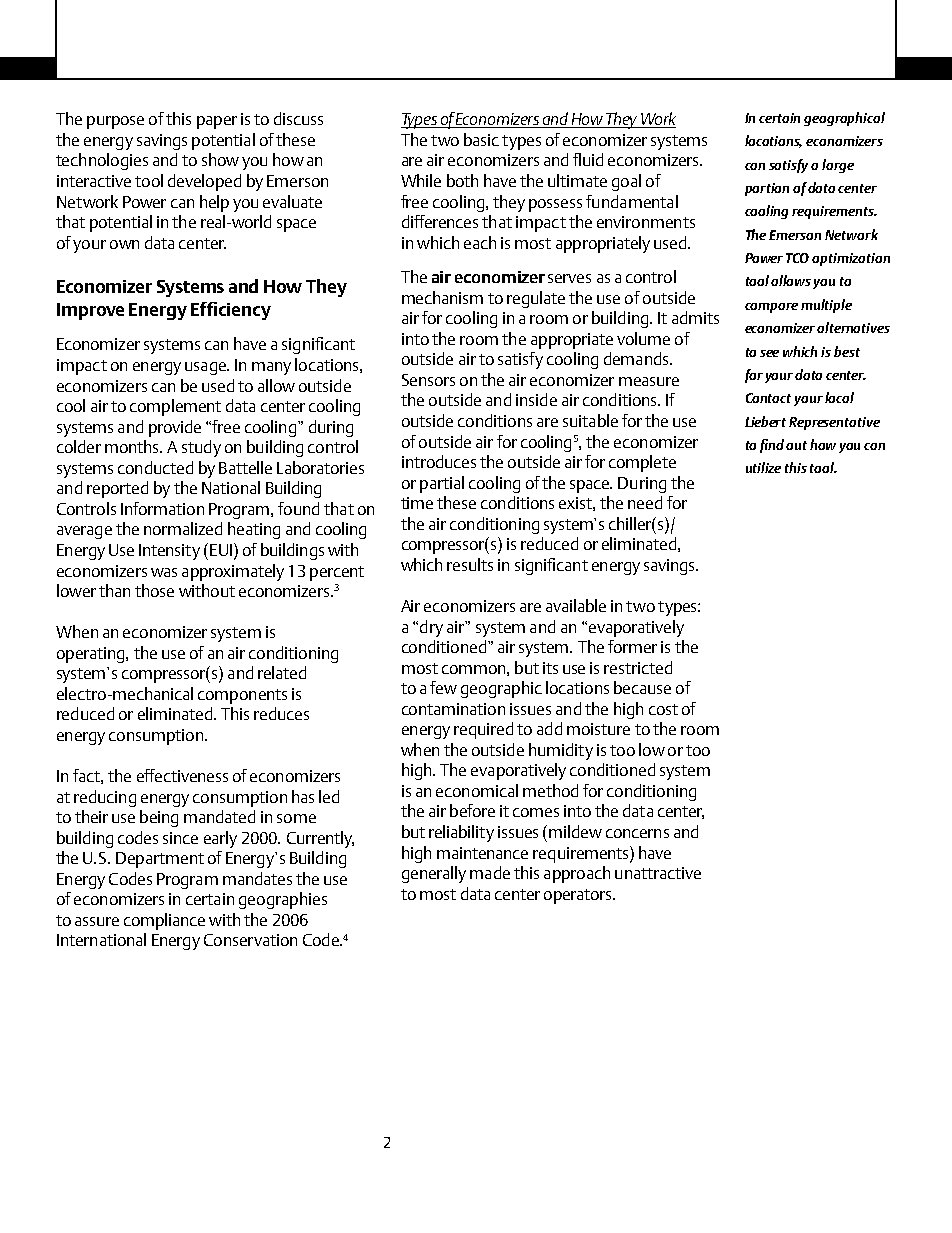 This screenshot has height=1233, width=952. What do you see at coordinates (767, 189) in the screenshot?
I see `portion` at bounding box center [767, 189].
